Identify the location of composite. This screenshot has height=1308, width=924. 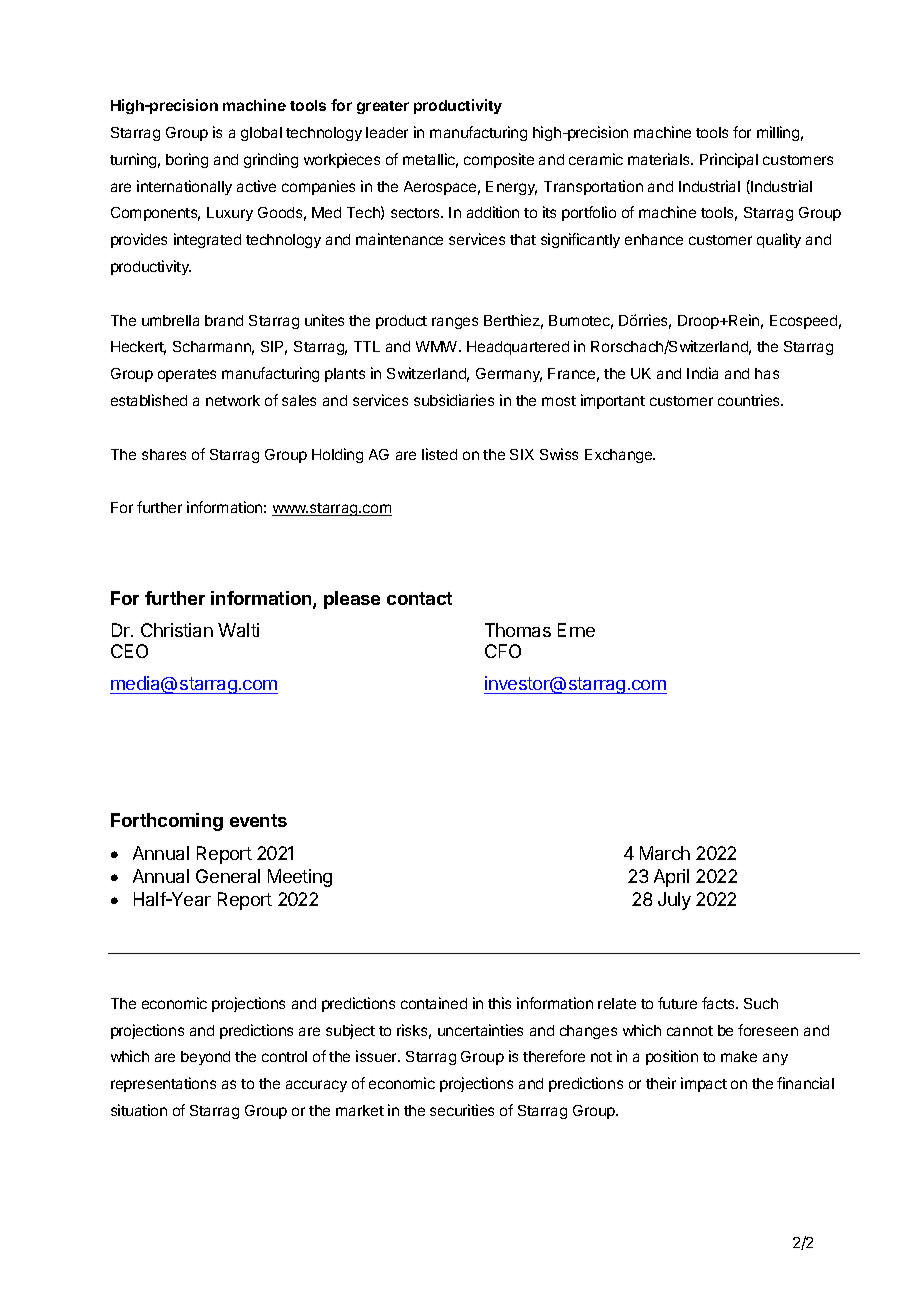
(499, 160).
